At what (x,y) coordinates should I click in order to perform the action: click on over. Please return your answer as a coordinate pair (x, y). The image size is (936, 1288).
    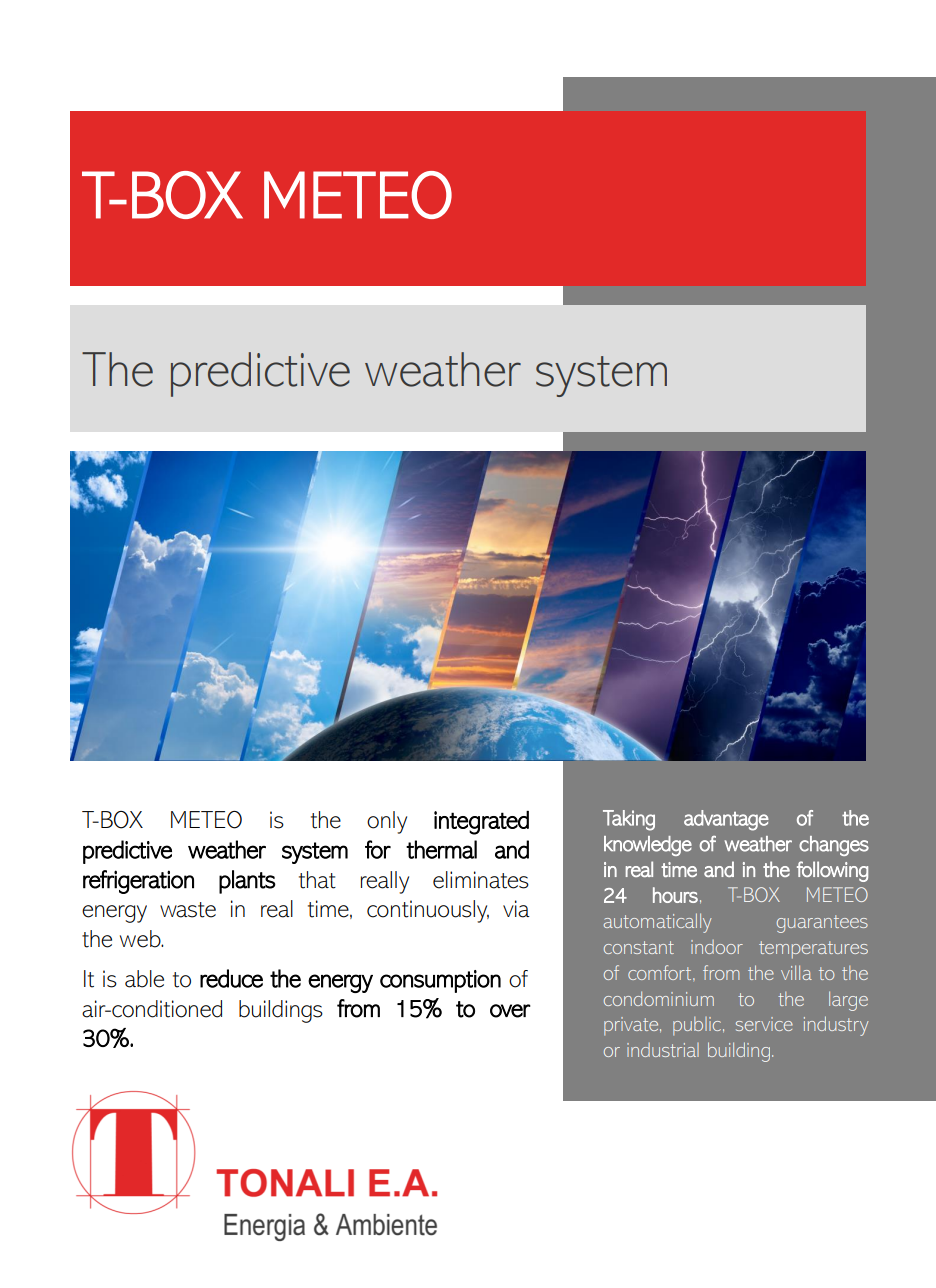
    Looking at the image, I should click on (510, 1011).
